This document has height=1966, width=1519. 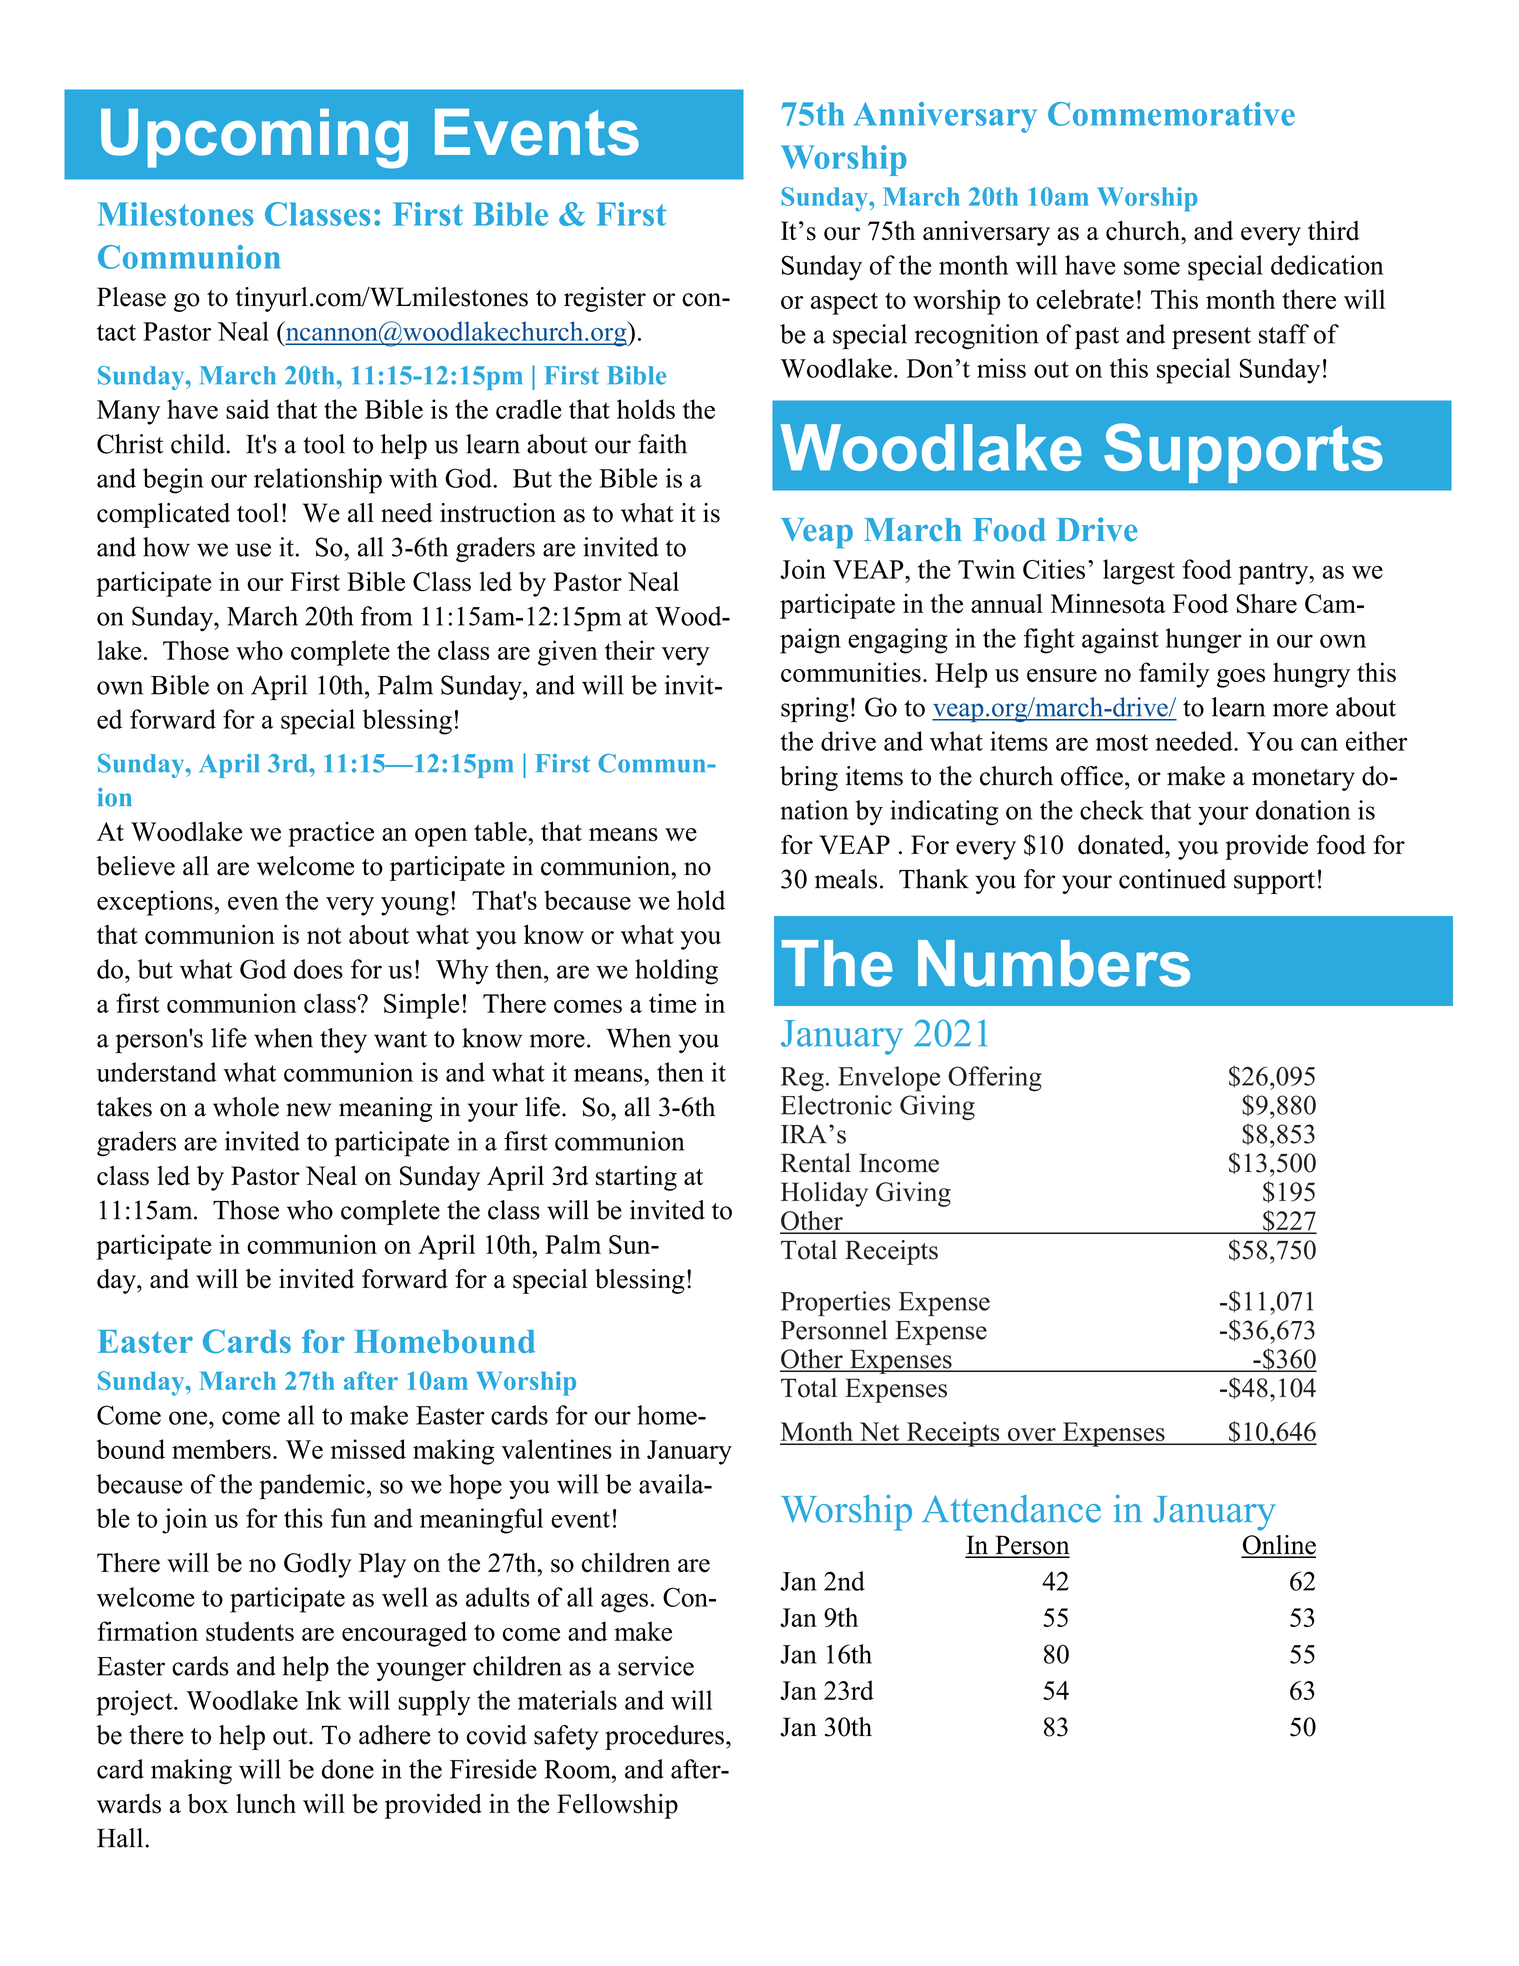 I want to click on aspect, so click(x=844, y=303).
